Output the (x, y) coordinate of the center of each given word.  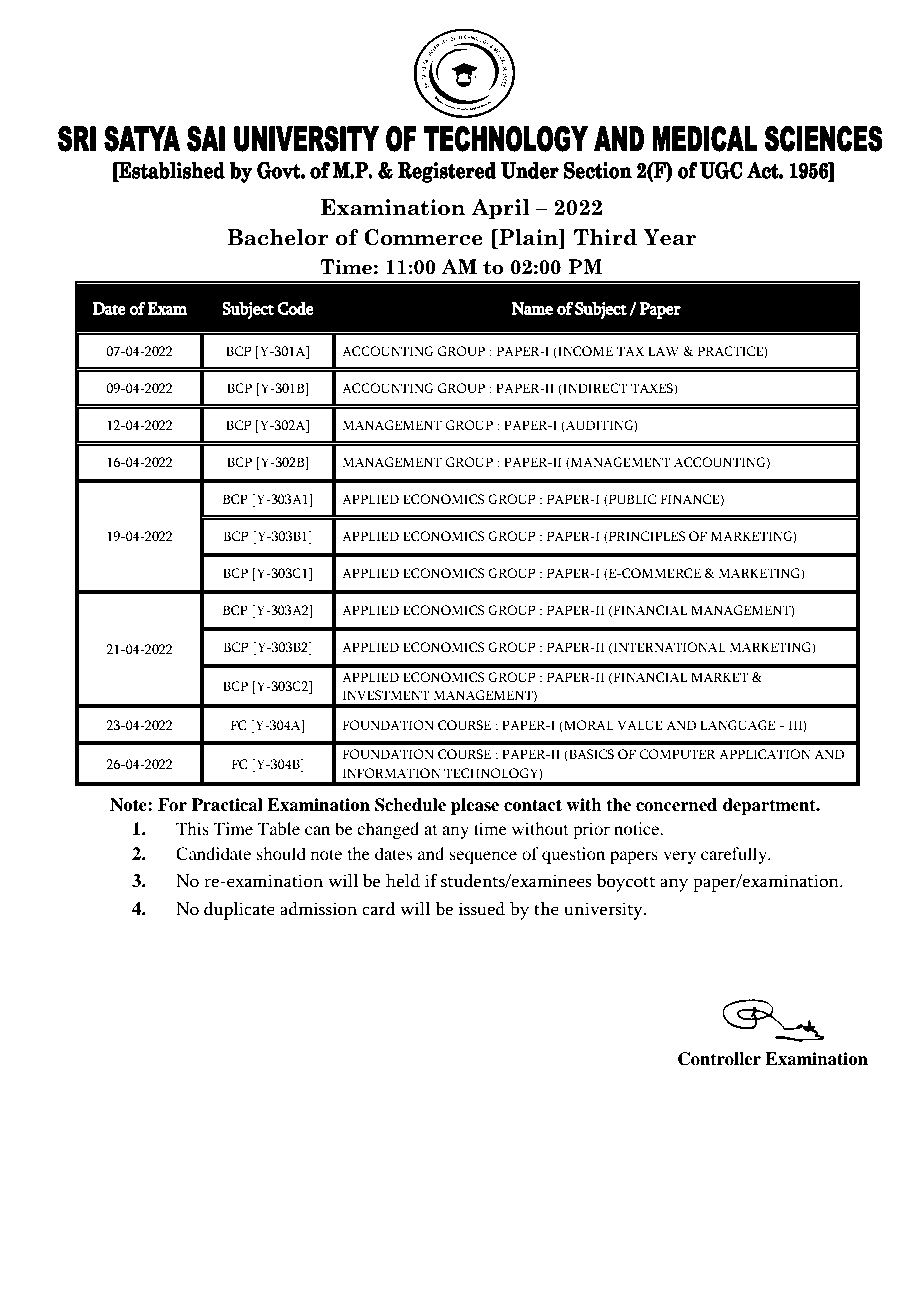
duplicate (239, 911)
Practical (227, 805)
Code (295, 308)
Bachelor (278, 237)
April (500, 209)
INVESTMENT (386, 695)
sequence (483, 857)
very (679, 857)
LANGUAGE (737, 725)
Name (532, 308)
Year (669, 237)
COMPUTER (677, 754)
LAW (663, 351)
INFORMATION (391, 773)
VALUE (640, 725)
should (281, 853)
